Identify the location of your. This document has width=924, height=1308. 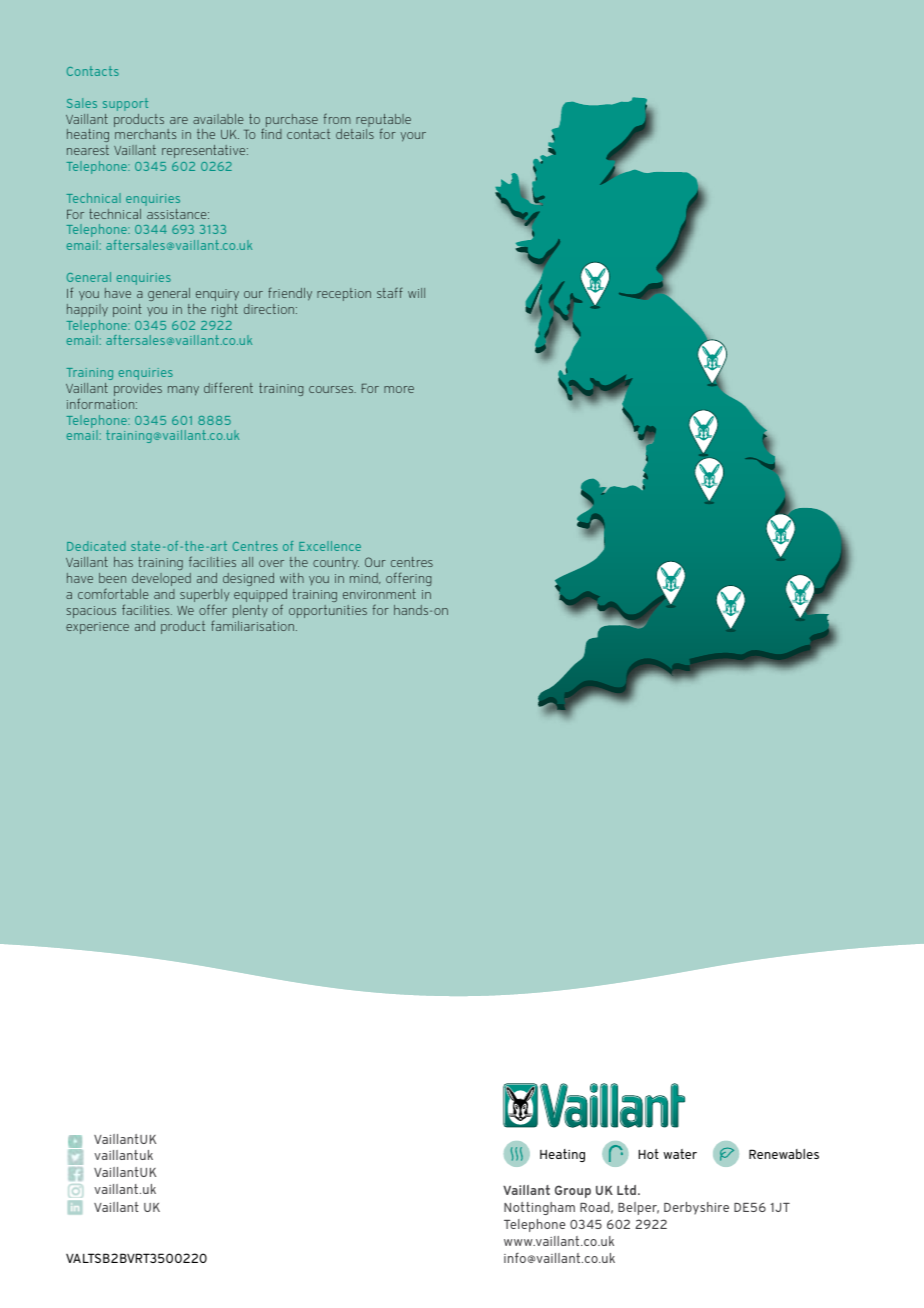
(413, 137).
